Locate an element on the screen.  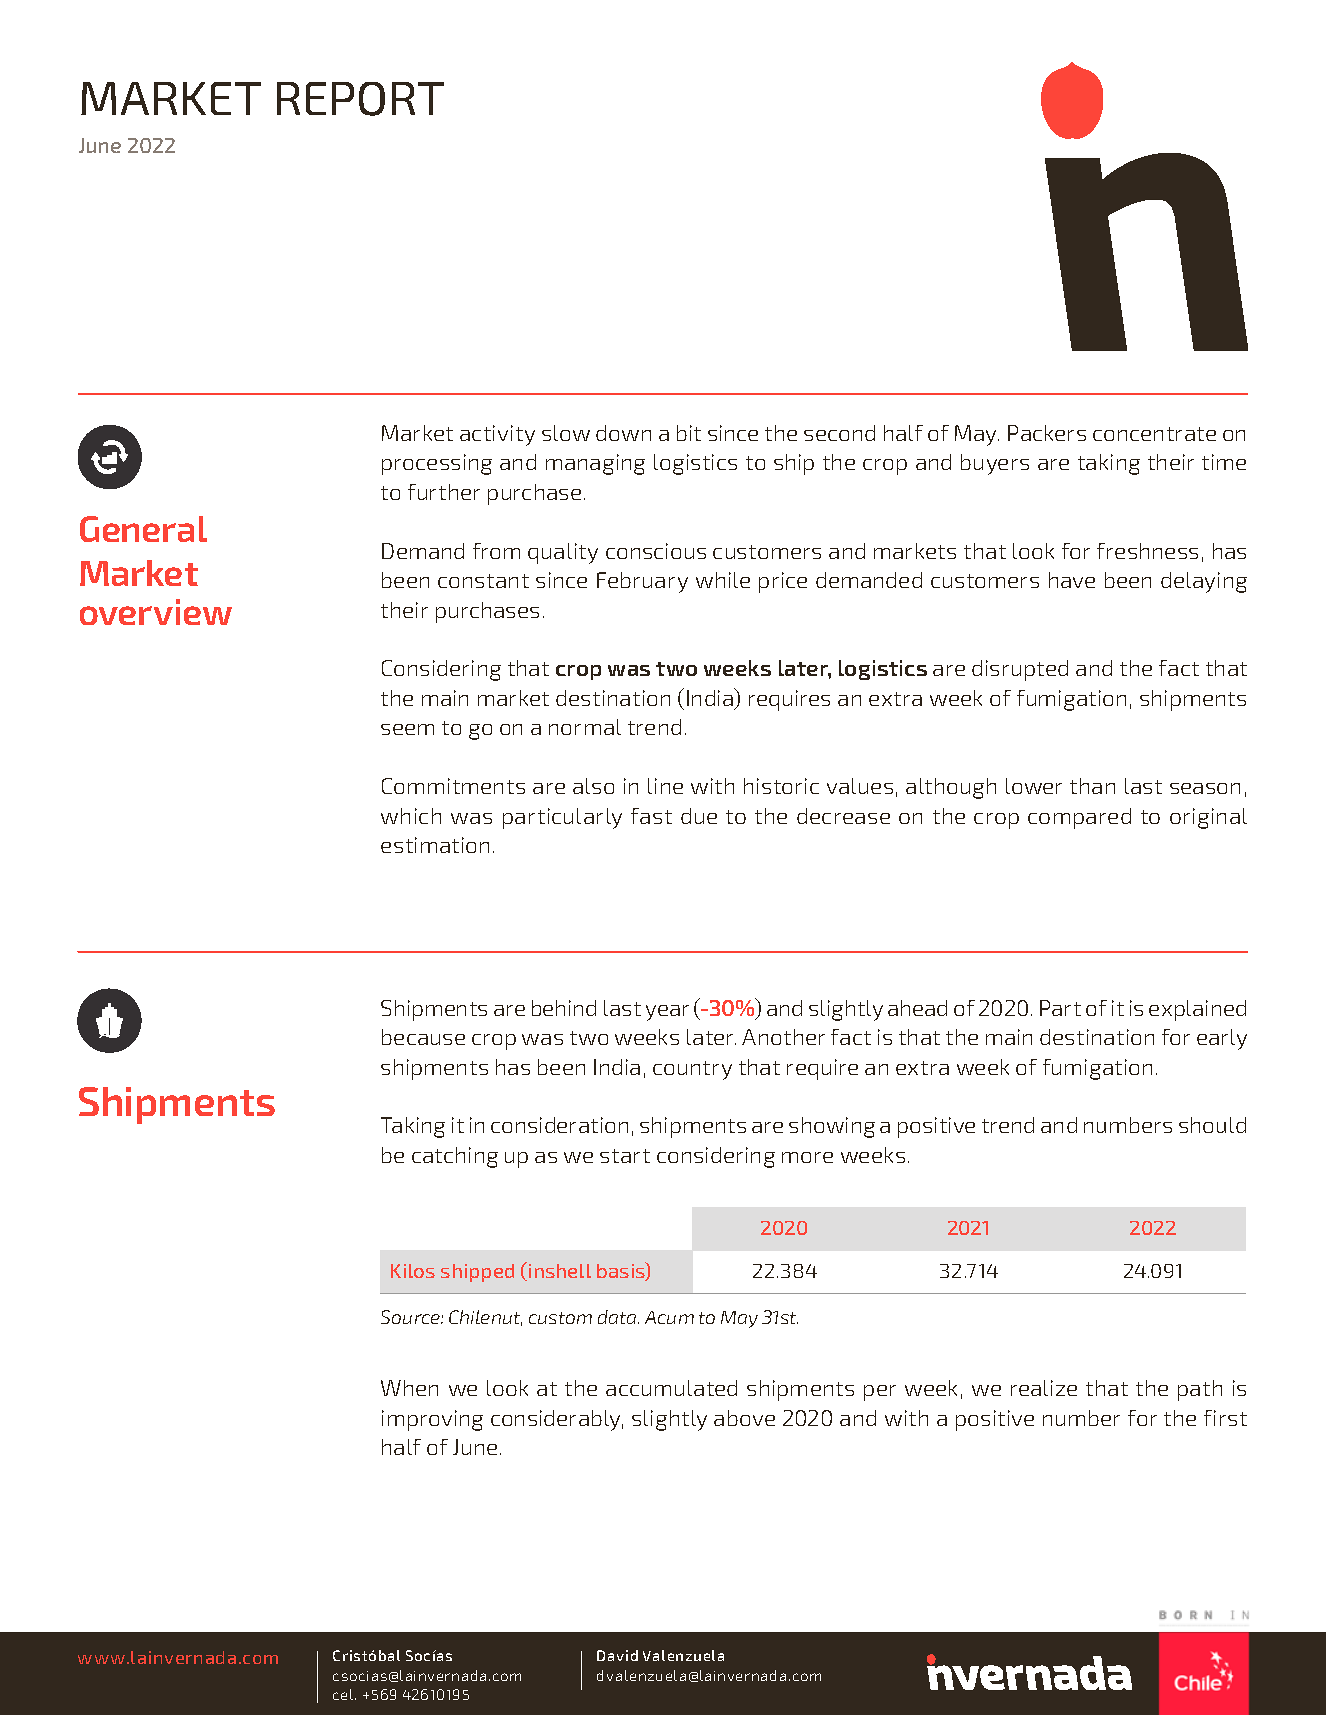
compared is located at coordinates (1079, 818).
